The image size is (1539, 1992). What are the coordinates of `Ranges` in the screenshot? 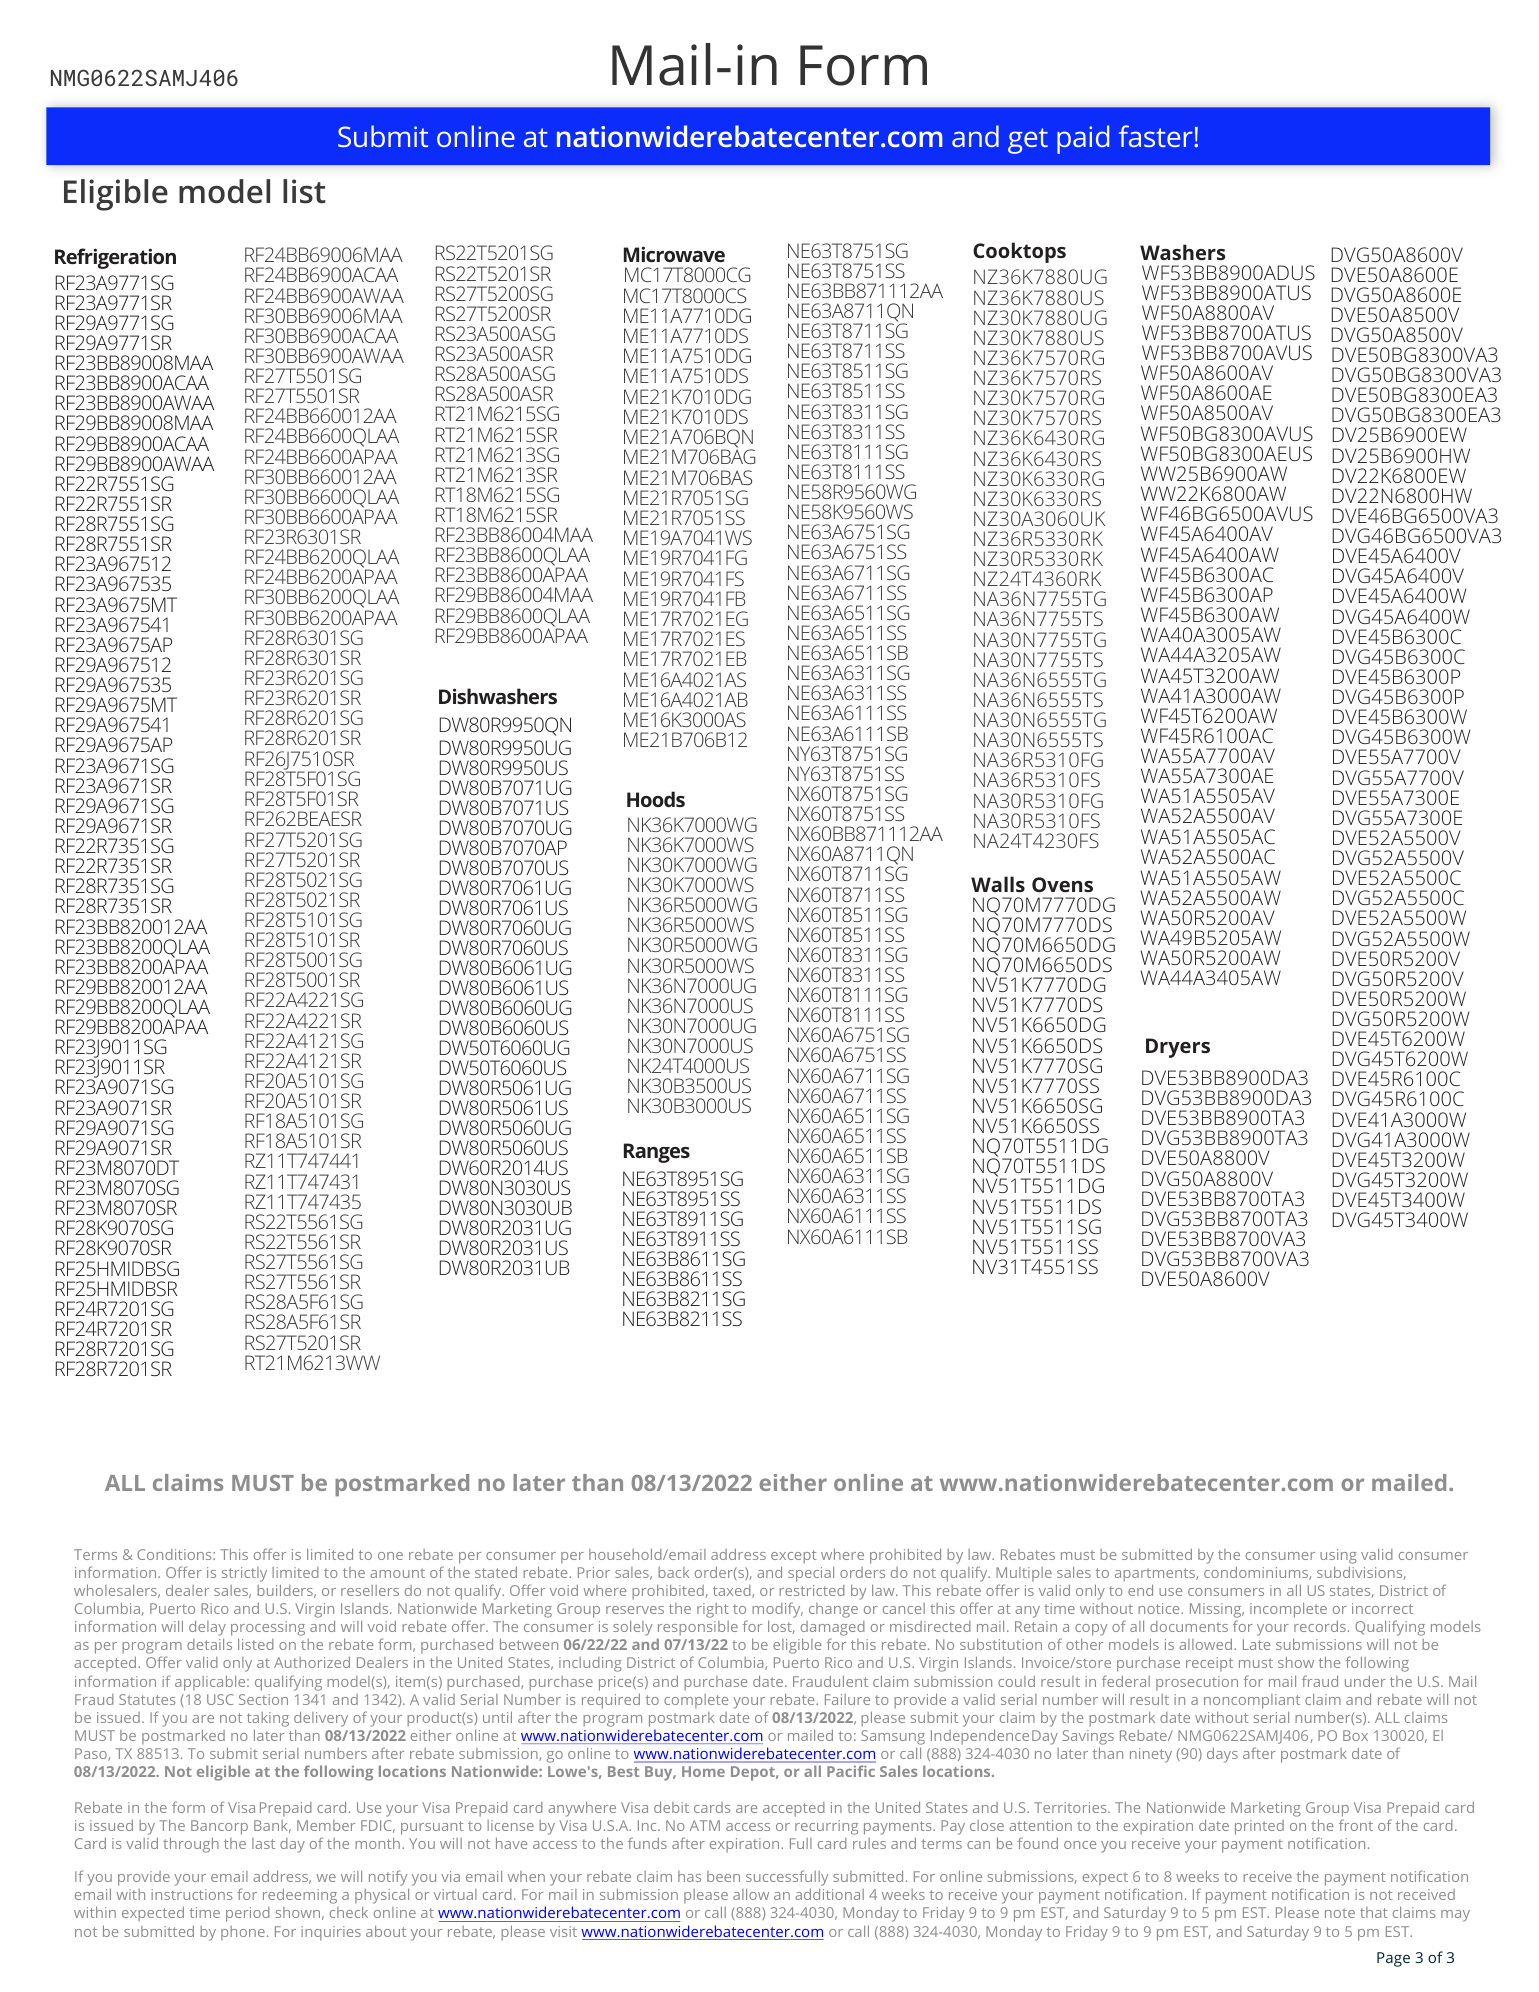 It's located at (657, 1153).
